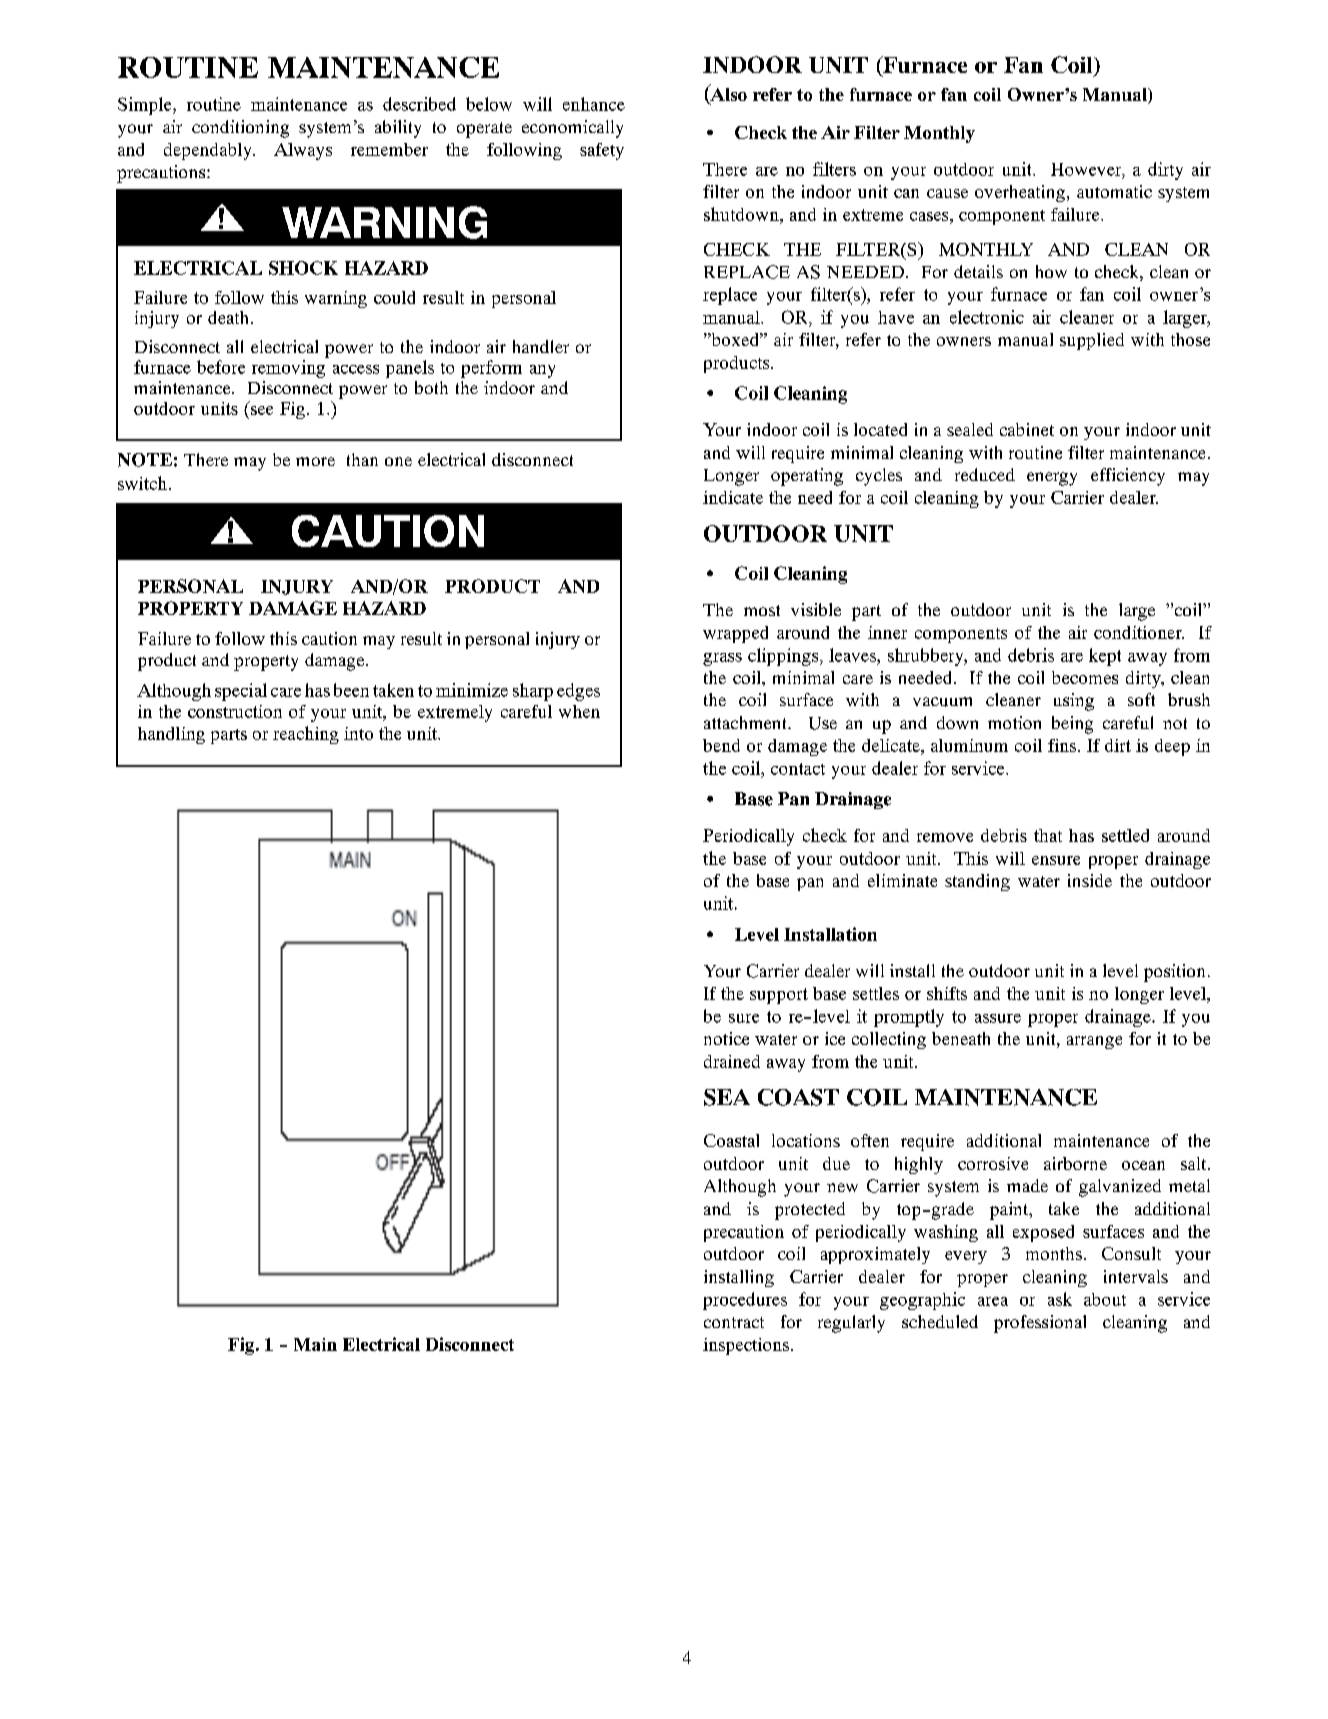 The width and height of the page is (1328, 1719). Describe the element at coordinates (721, 745) in the page. I see `bend` at that location.
